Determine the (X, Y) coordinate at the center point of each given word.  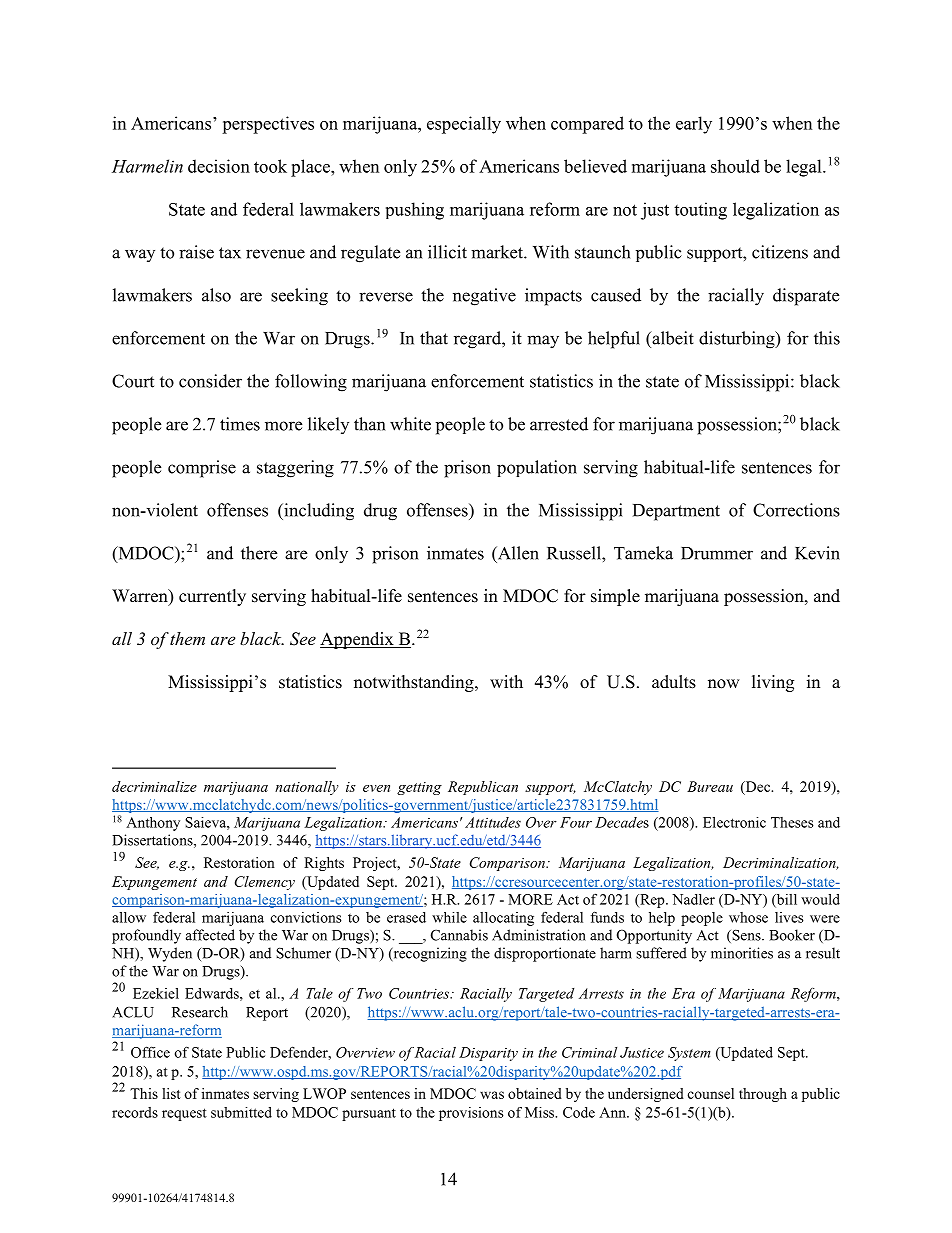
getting (419, 788)
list (171, 1093)
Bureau (710, 786)
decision (219, 166)
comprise (202, 469)
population (537, 468)
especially (464, 125)
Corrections (796, 510)
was (492, 1095)
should (735, 166)
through (763, 1095)
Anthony (153, 824)
